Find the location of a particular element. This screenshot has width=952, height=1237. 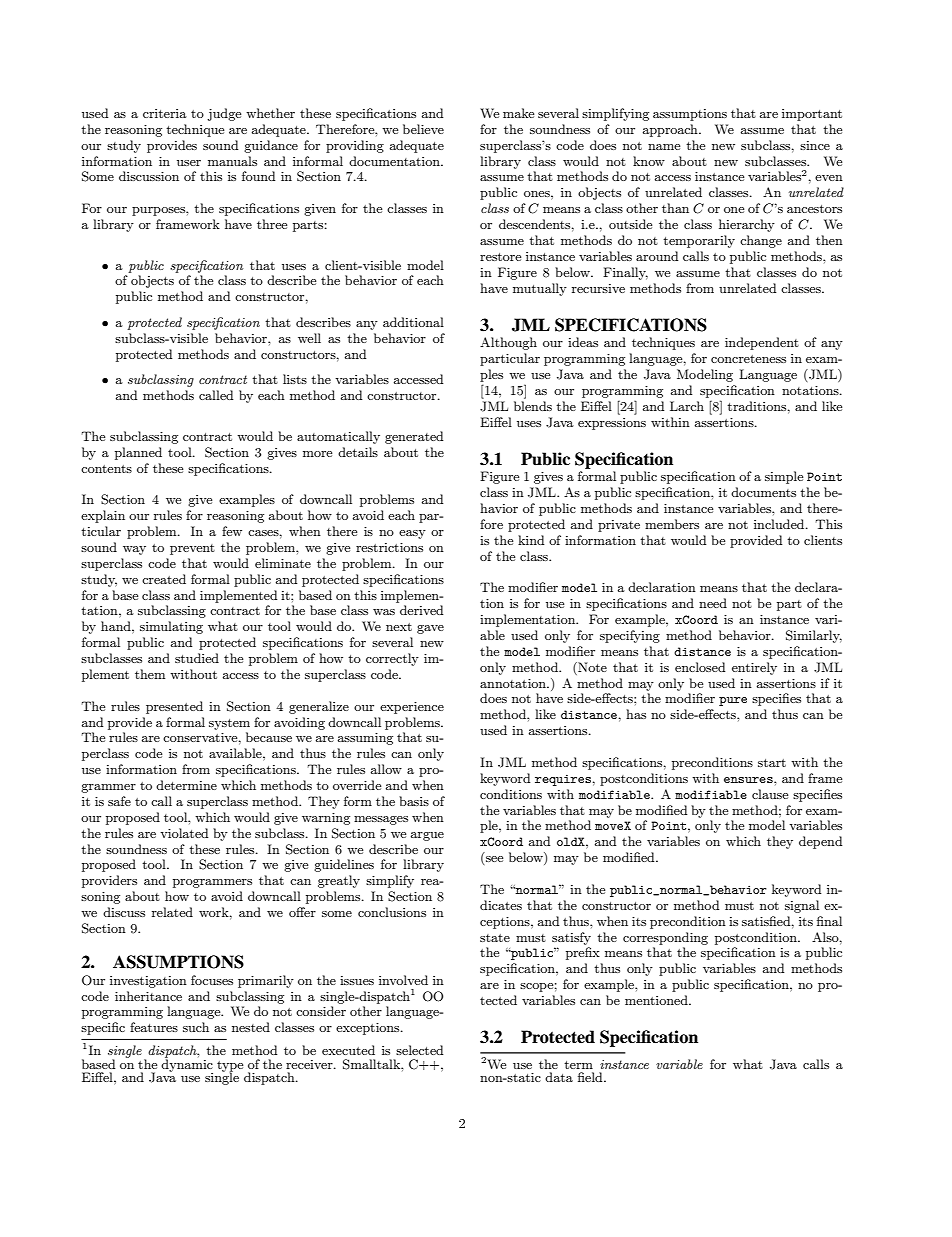

created is located at coordinates (164, 579).
